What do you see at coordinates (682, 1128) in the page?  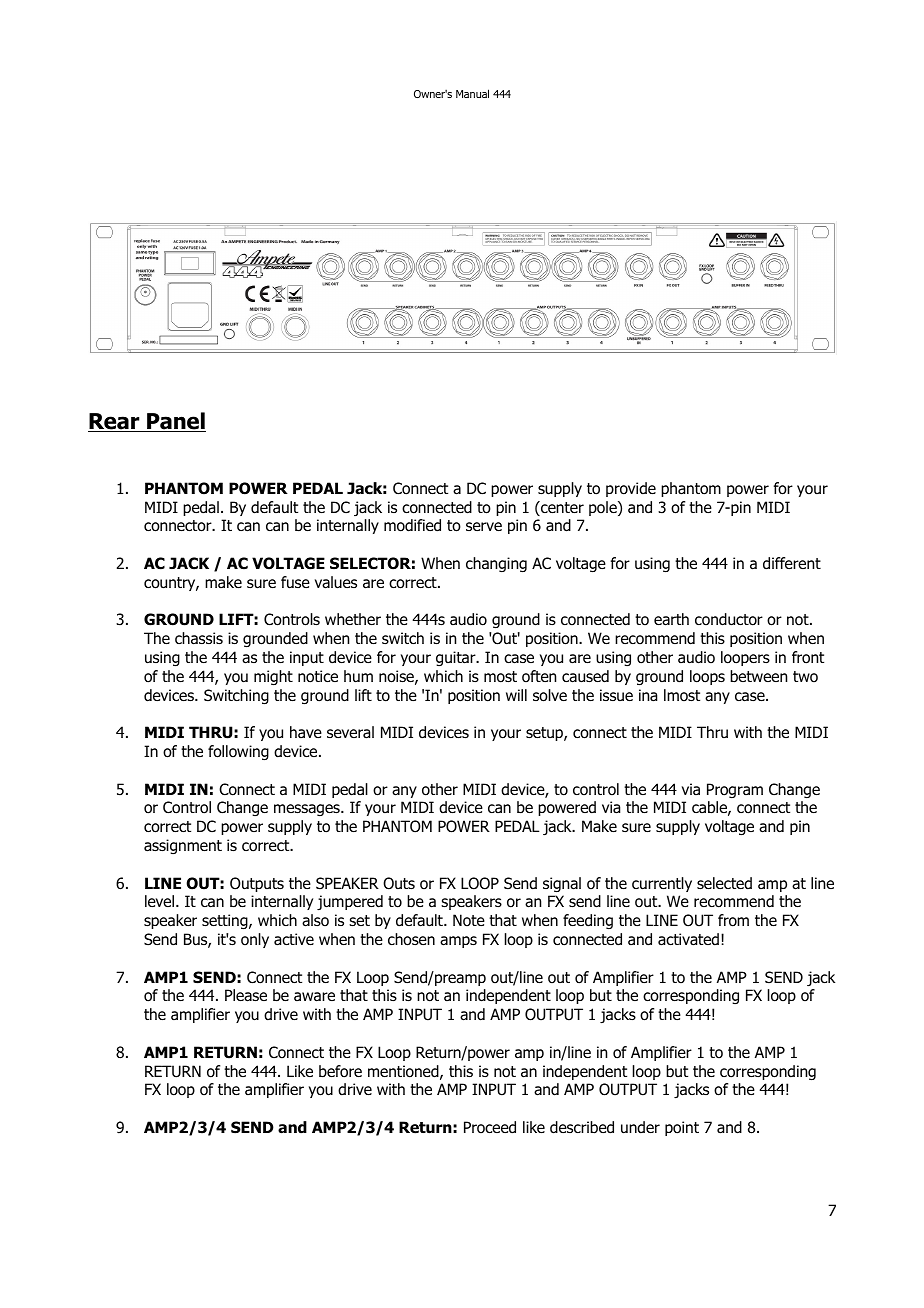 I see `point` at bounding box center [682, 1128].
